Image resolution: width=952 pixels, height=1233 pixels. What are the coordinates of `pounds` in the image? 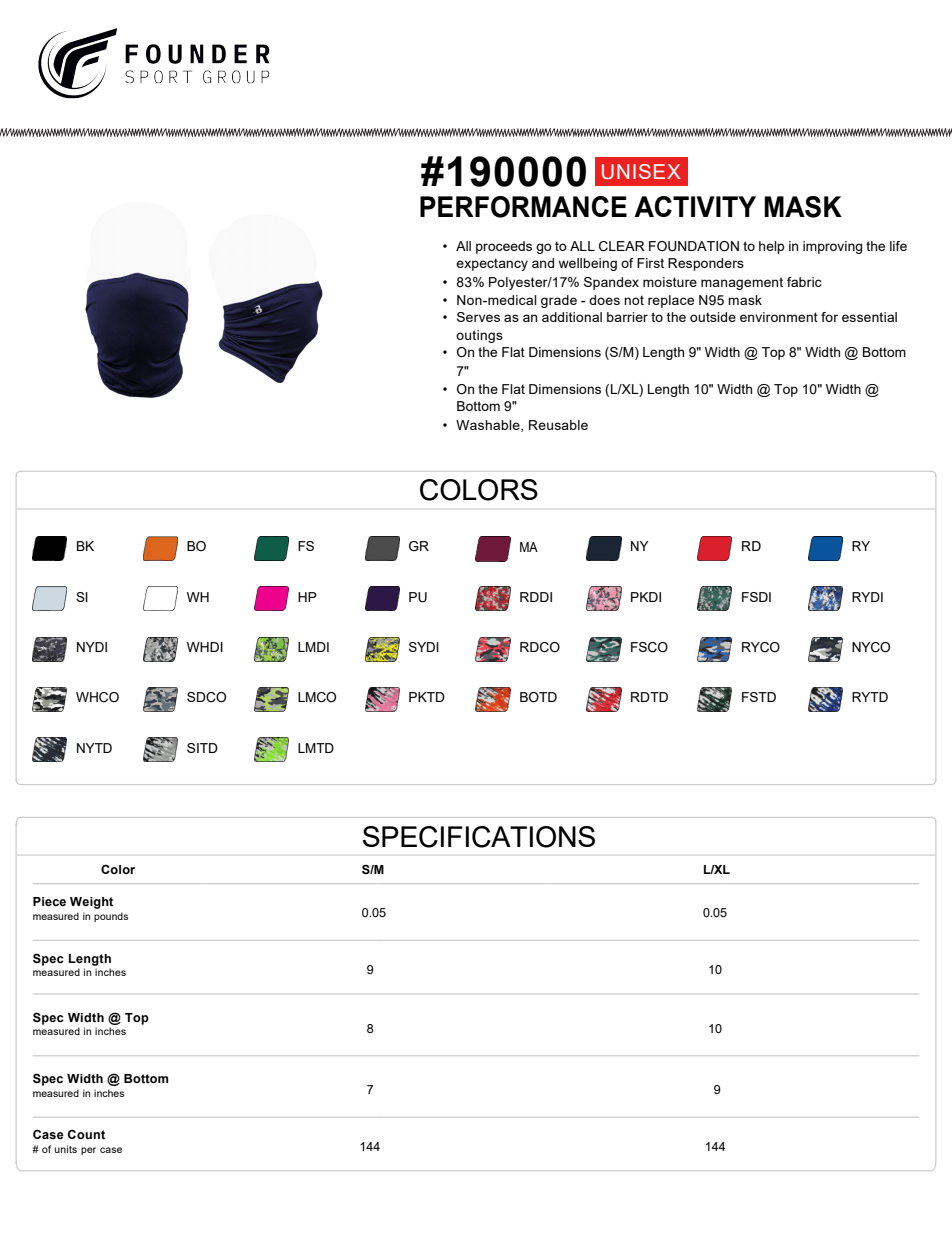 It's located at (111, 917).
